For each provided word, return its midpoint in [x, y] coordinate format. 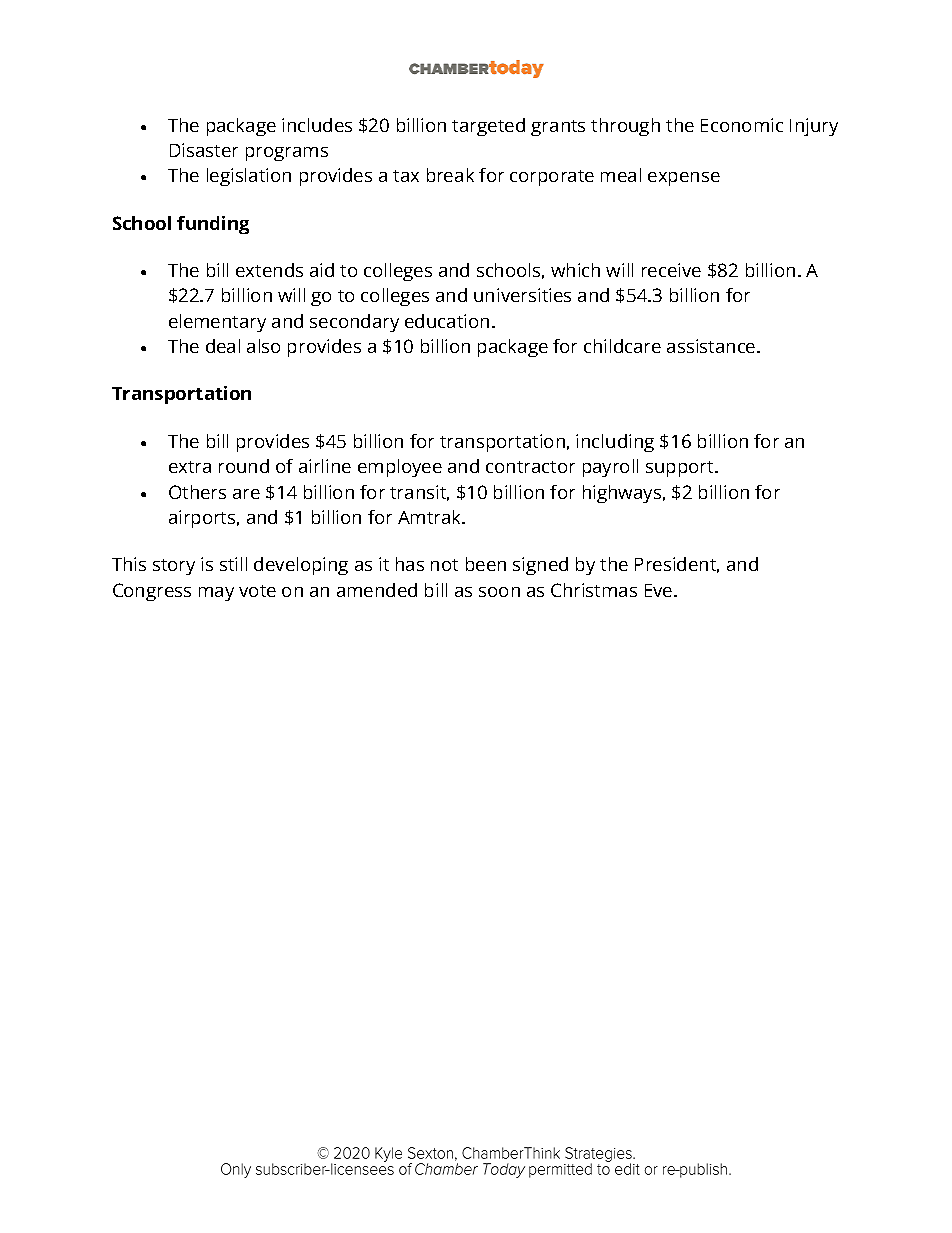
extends [269, 270]
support [681, 469]
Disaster [204, 150]
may [216, 594]
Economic [742, 125]
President [677, 565]
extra [190, 467]
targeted [488, 127]
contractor [530, 467]
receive [671, 270]
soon [499, 592]
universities [522, 295]
